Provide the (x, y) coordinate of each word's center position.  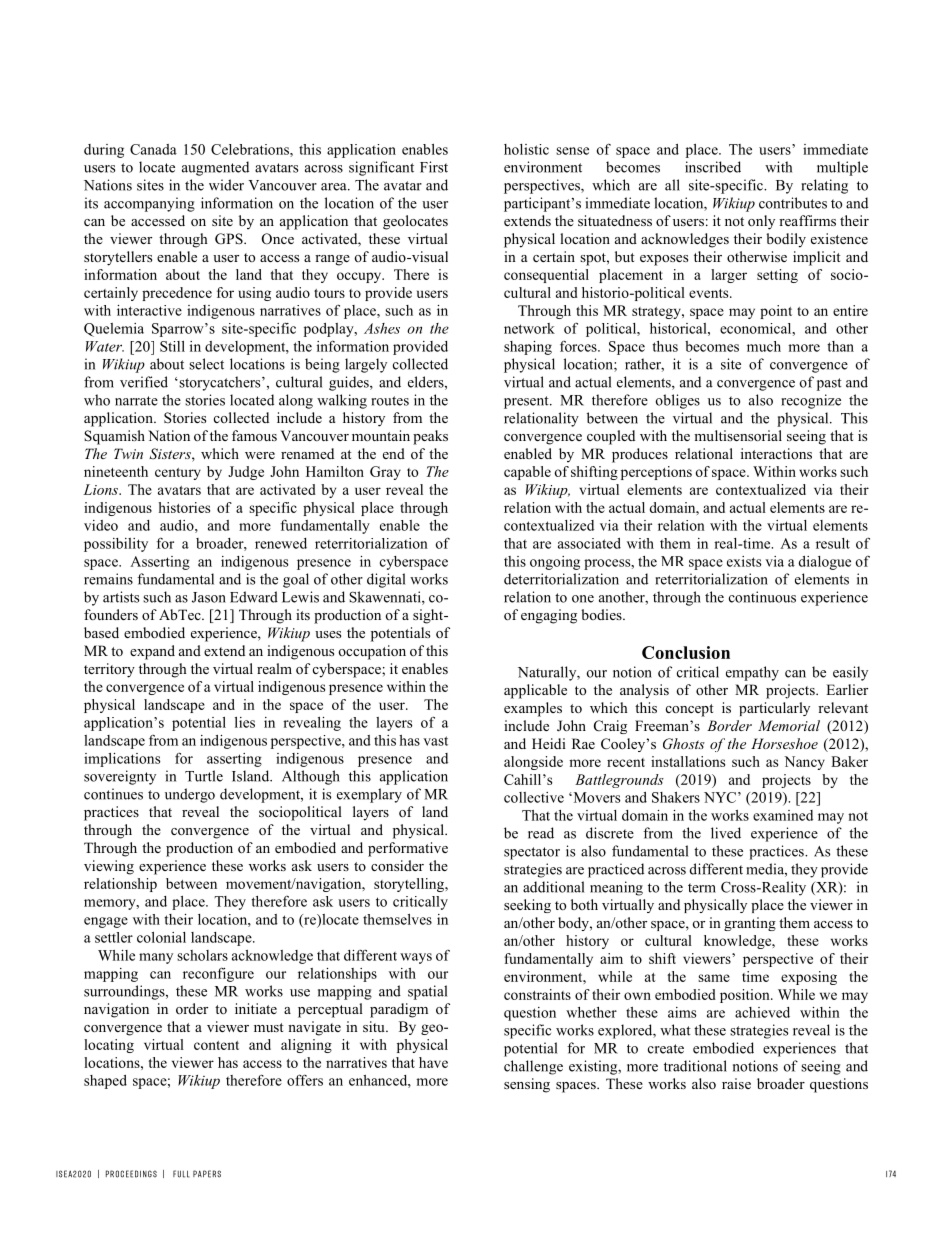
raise (736, 1083)
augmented (215, 168)
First (434, 167)
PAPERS (207, 1174)
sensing (527, 1085)
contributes (793, 203)
